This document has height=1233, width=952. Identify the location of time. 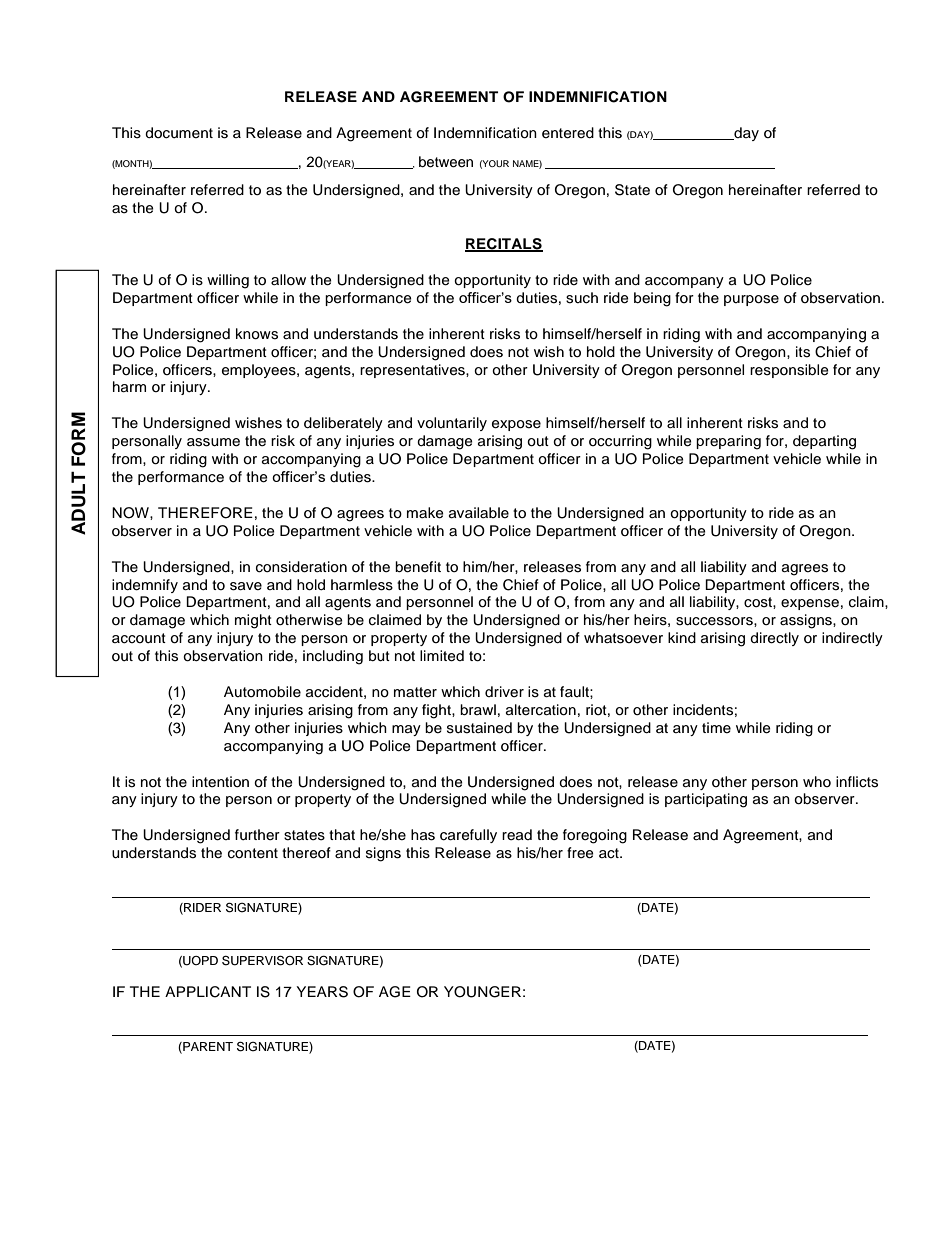
(716, 727).
